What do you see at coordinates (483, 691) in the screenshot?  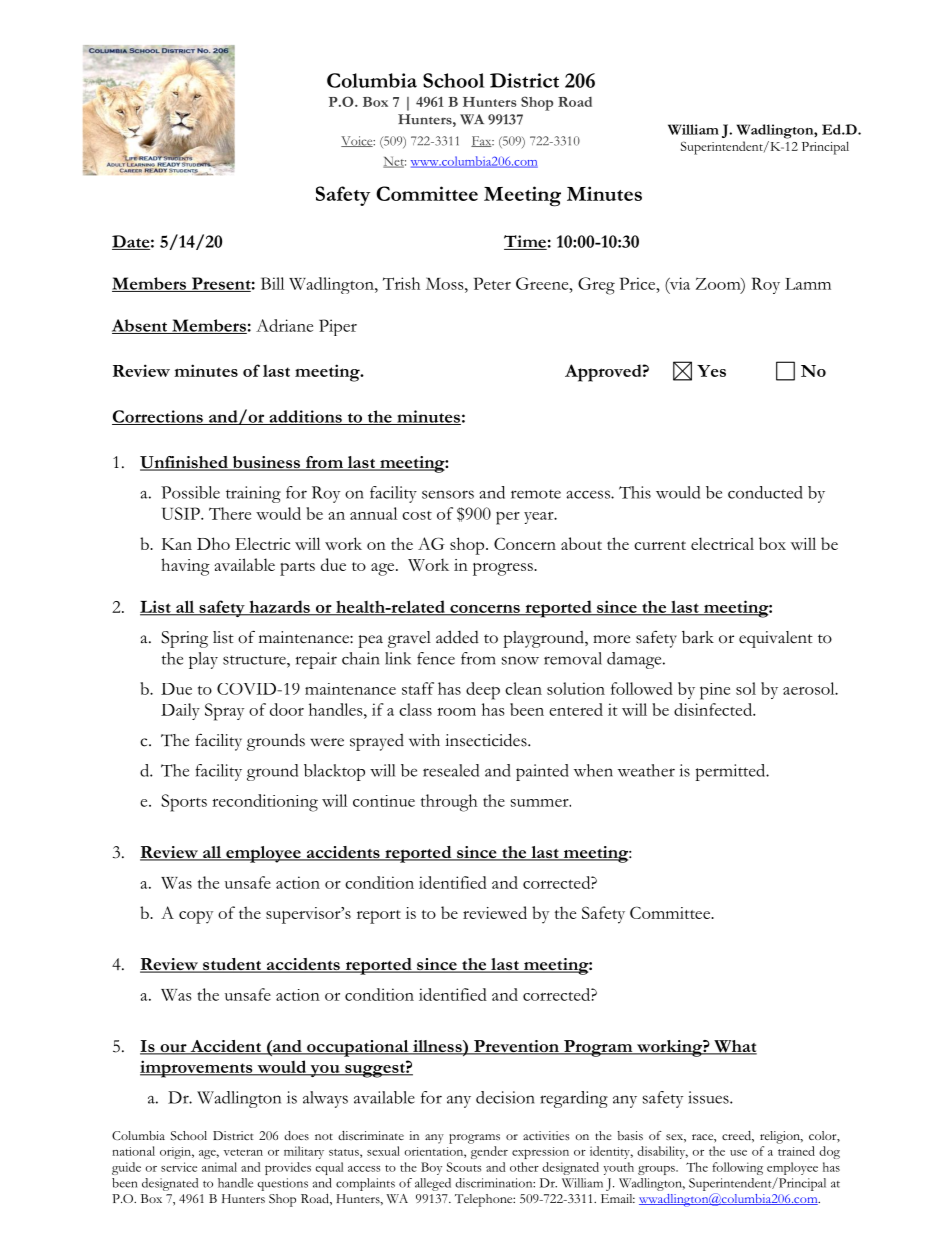 I see `deep` at bounding box center [483, 691].
